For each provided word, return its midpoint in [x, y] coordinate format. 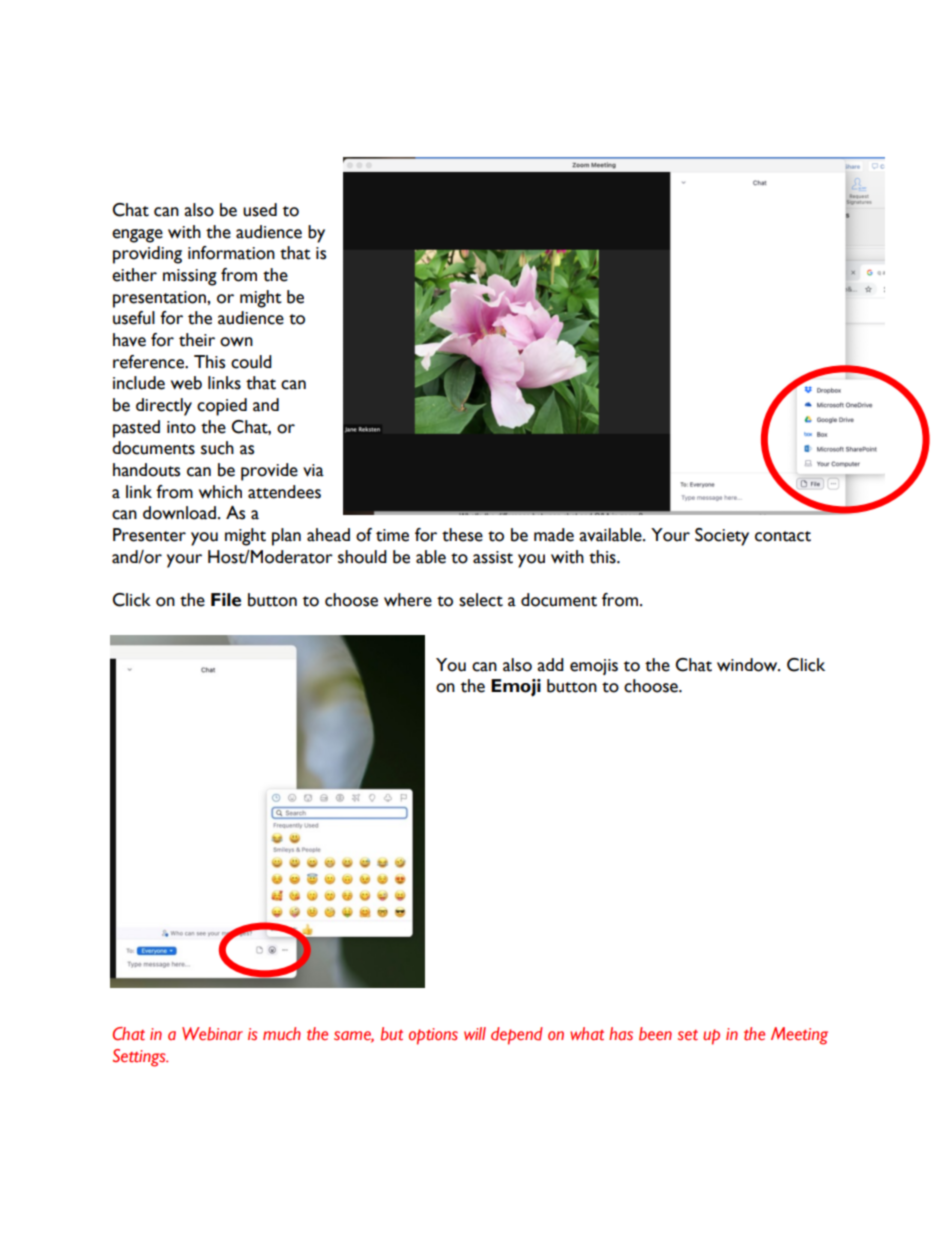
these [462, 535]
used [260, 210]
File [226, 600]
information [231, 253]
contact [783, 536]
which [220, 492]
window [748, 665]
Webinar [212, 1034]
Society [722, 537]
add [550, 665]
